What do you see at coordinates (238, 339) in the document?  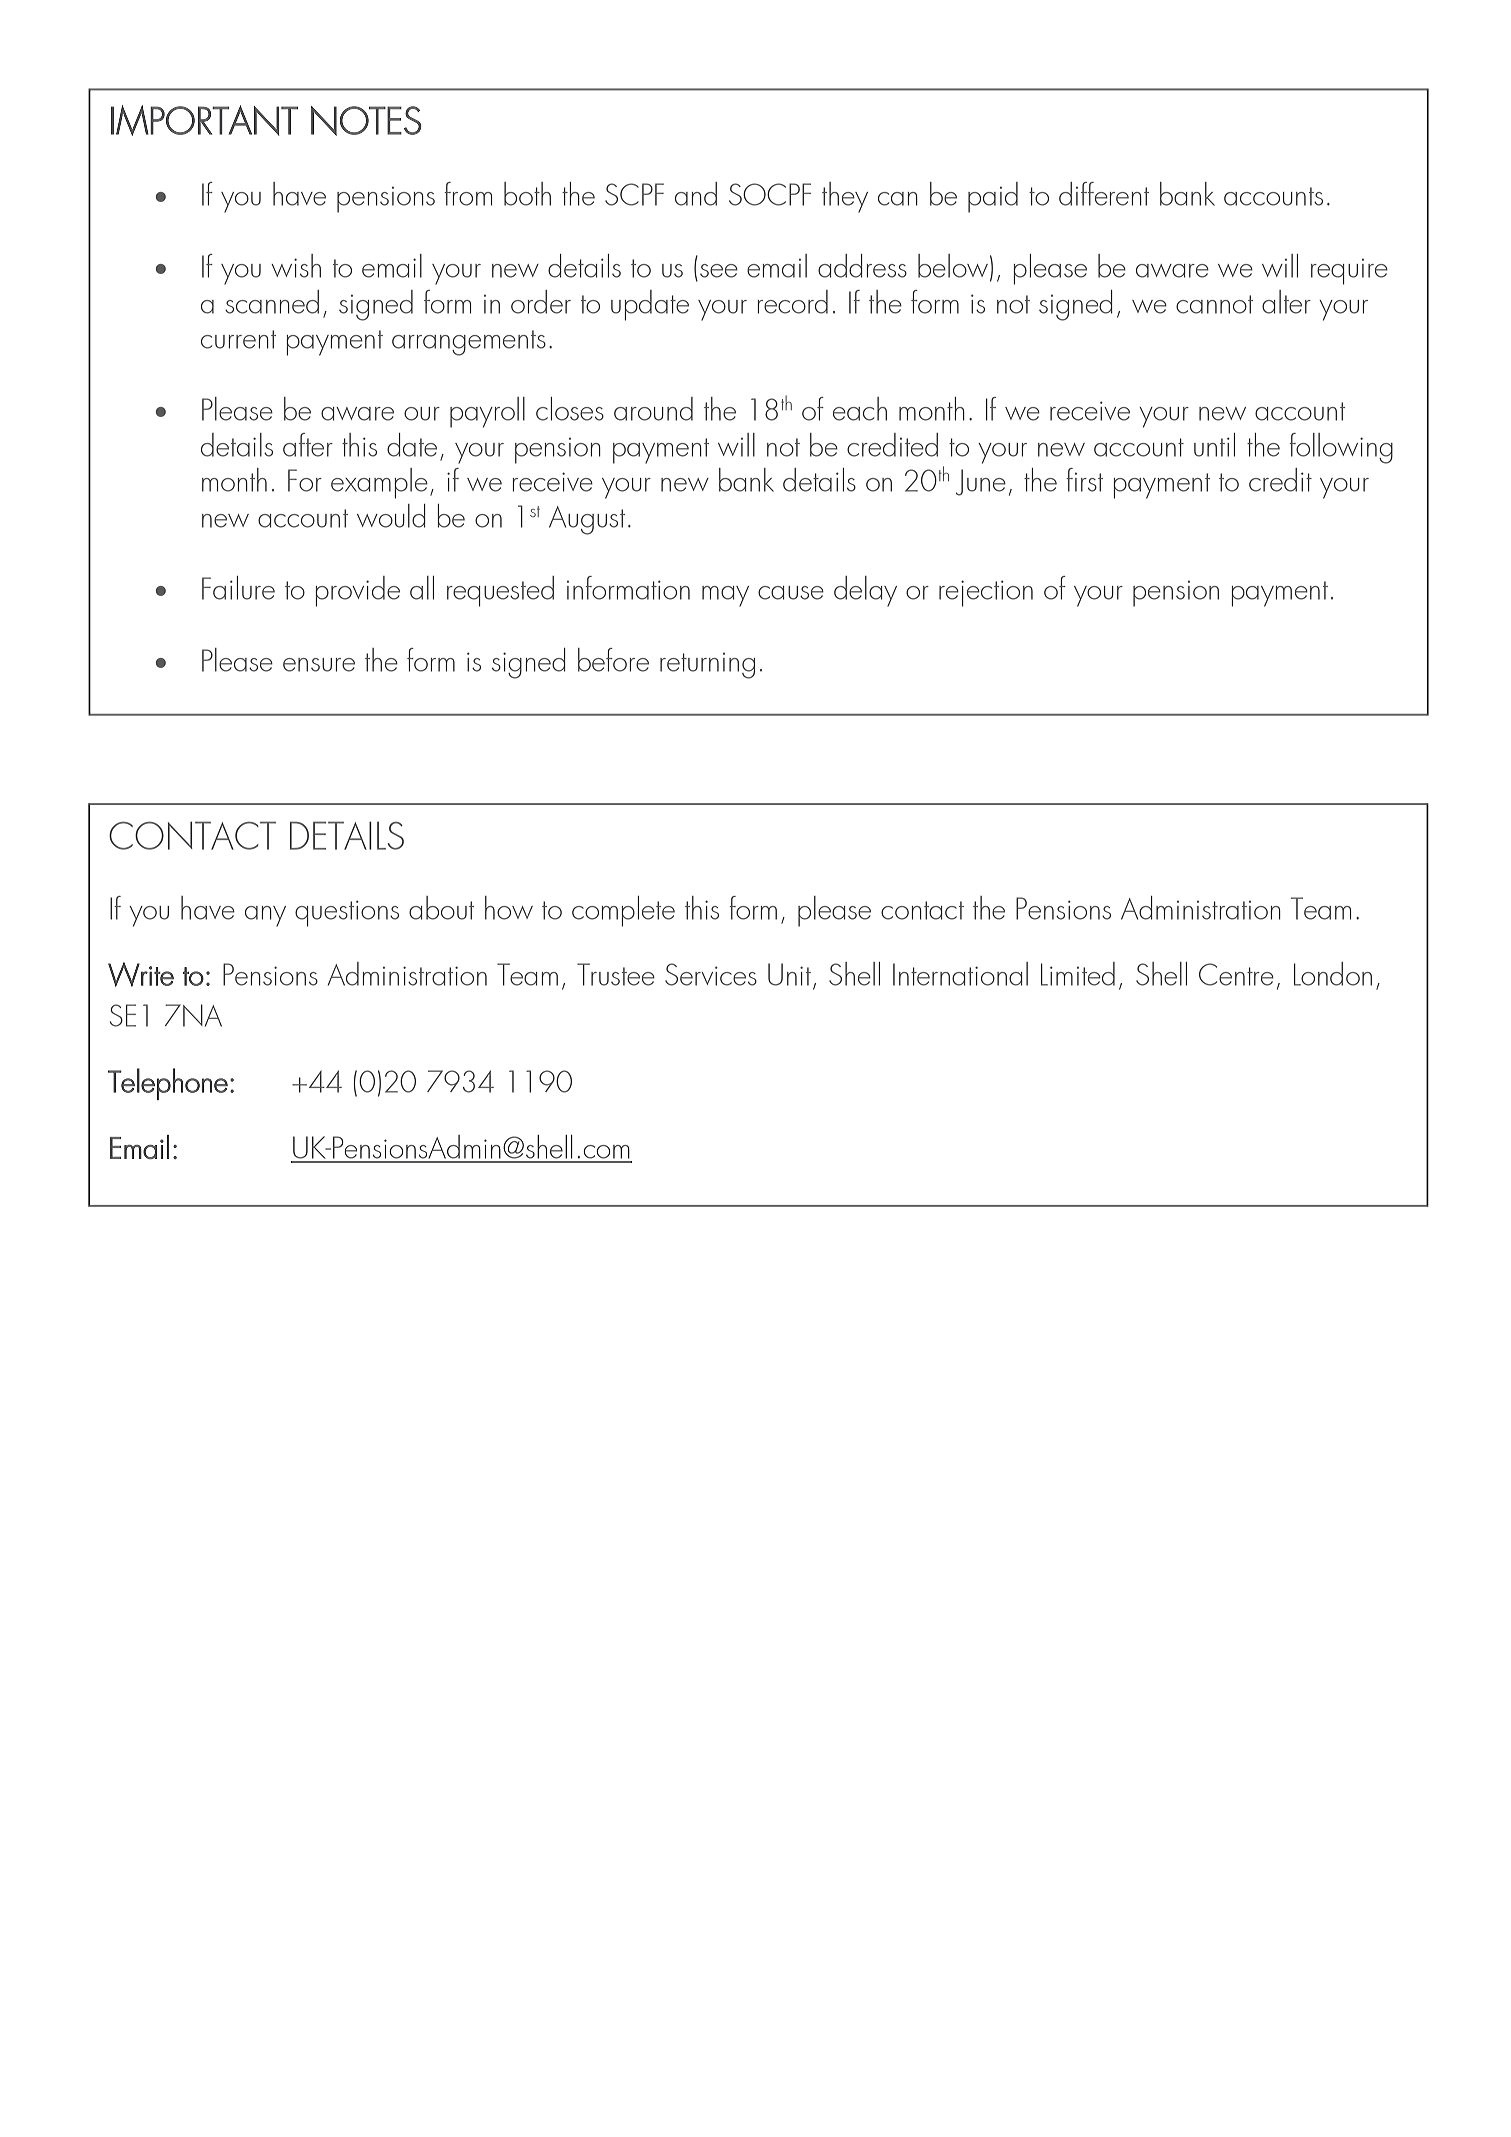 I see `current` at bounding box center [238, 339].
